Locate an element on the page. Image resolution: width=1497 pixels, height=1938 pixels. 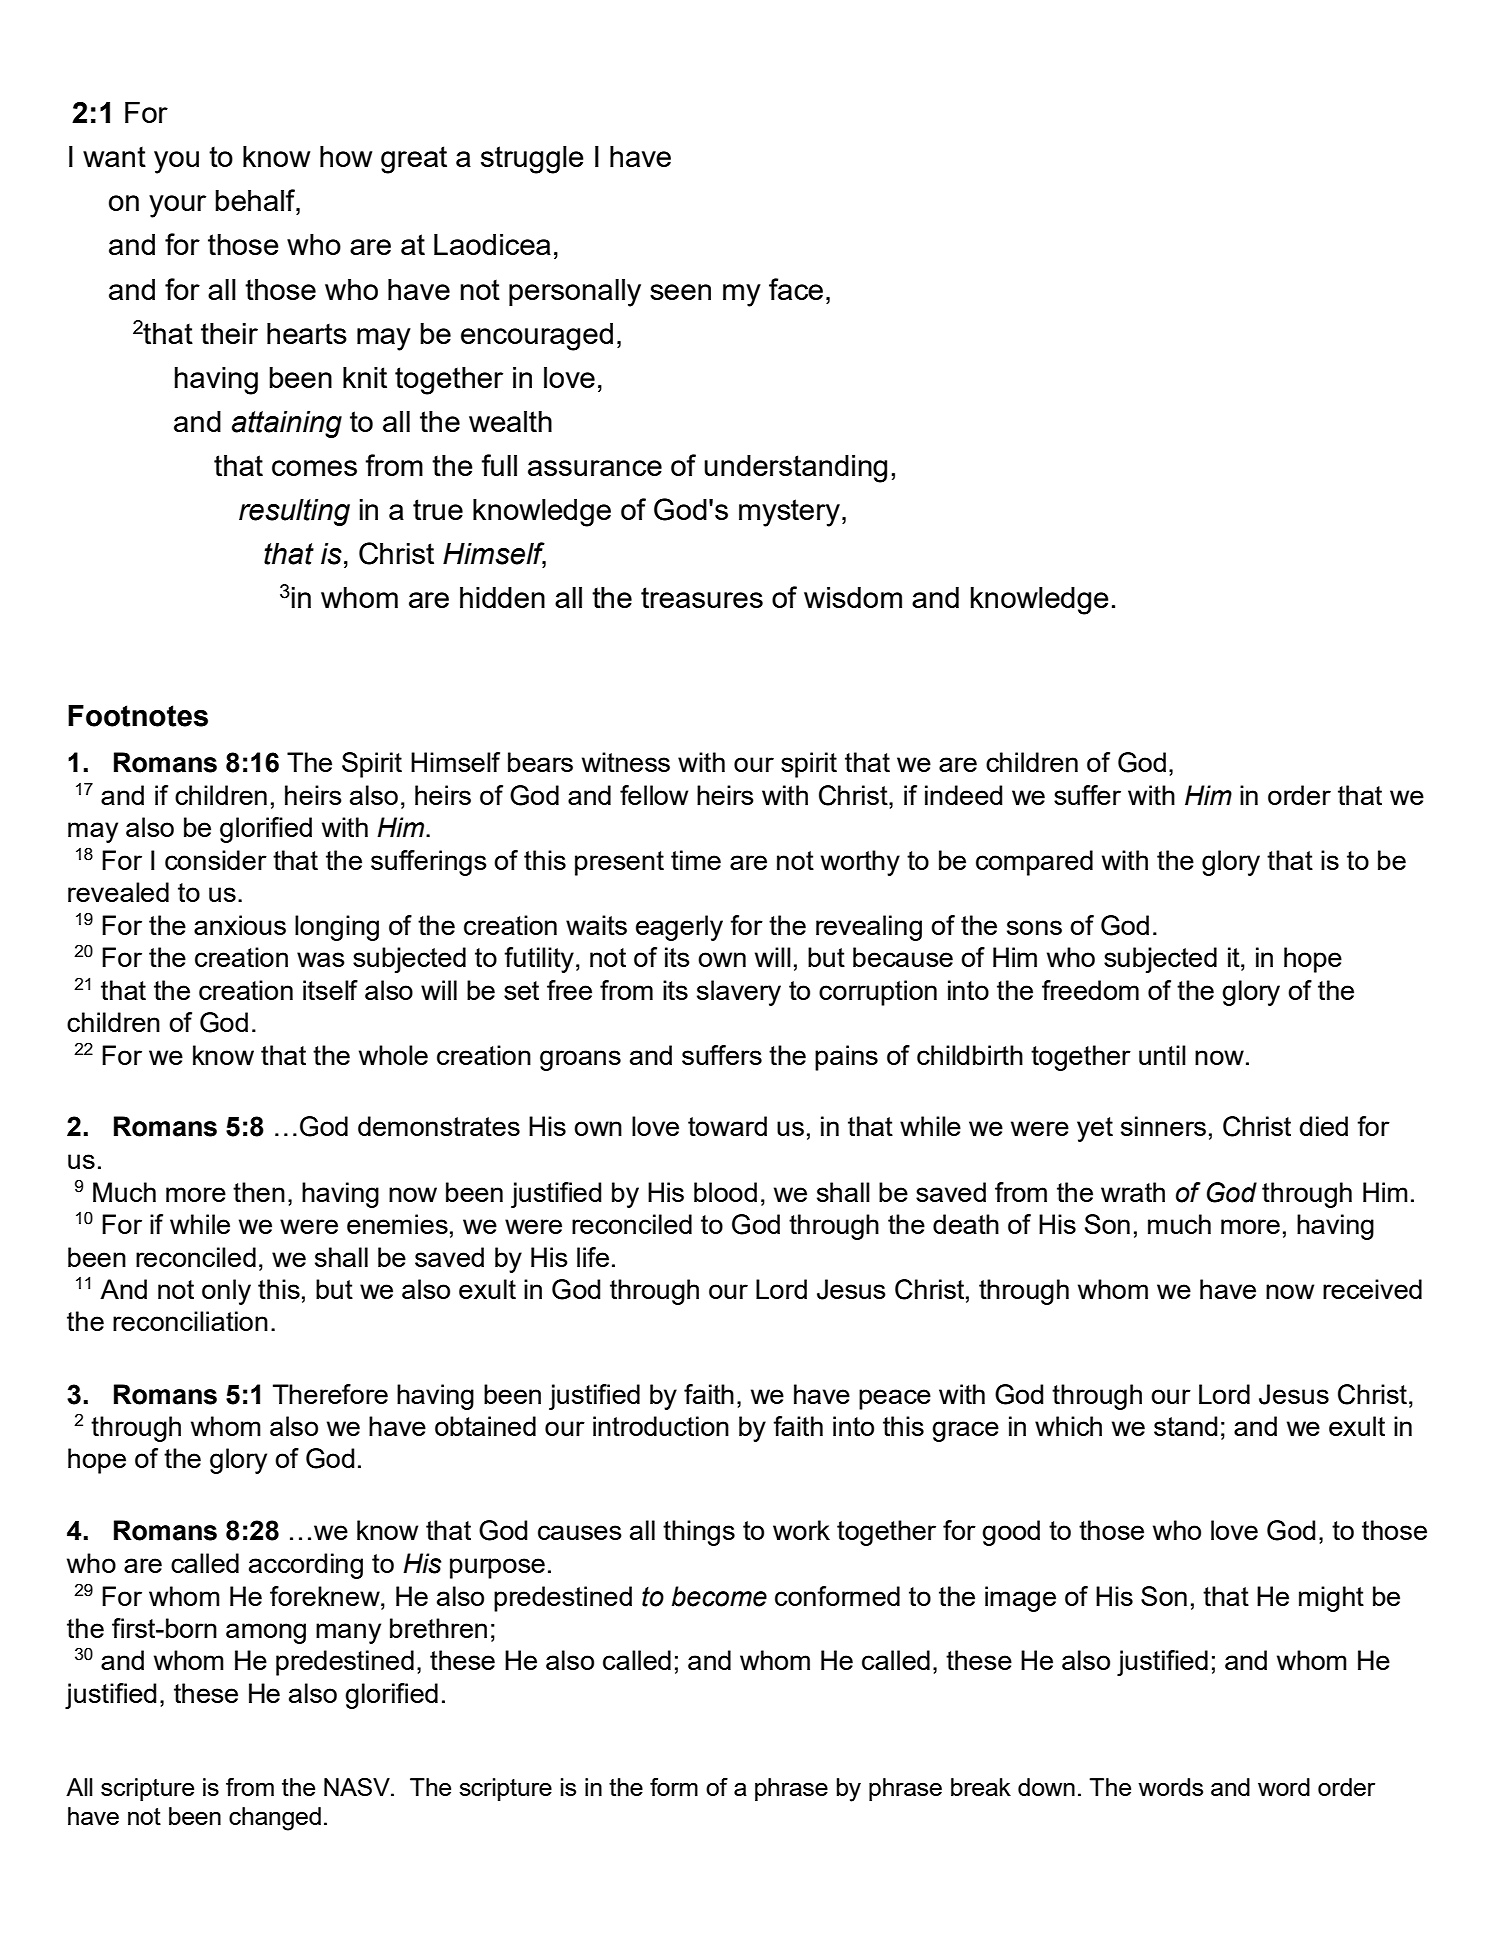
witness is located at coordinates (626, 762).
